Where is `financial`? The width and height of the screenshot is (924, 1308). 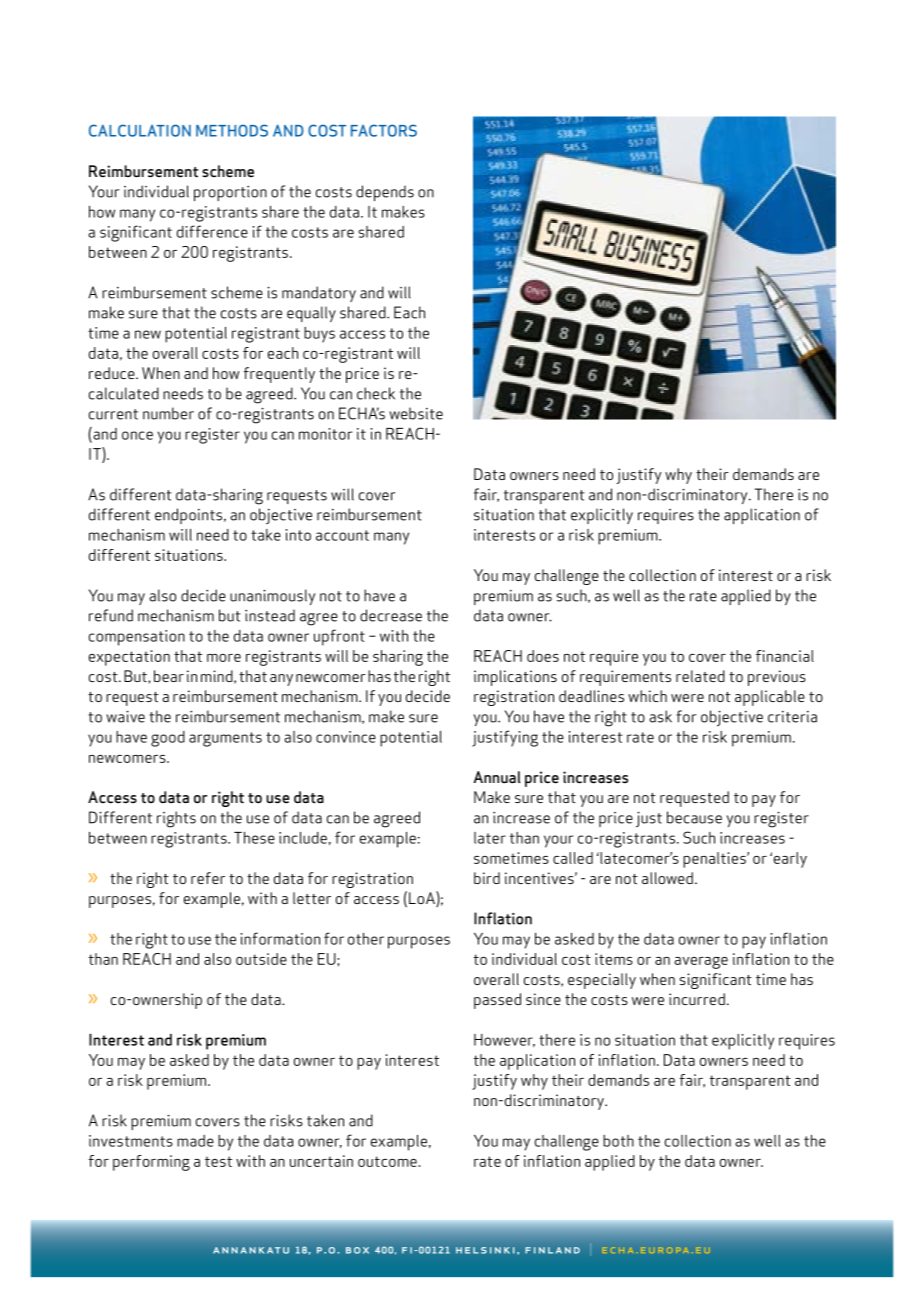 financial is located at coordinates (785, 656).
